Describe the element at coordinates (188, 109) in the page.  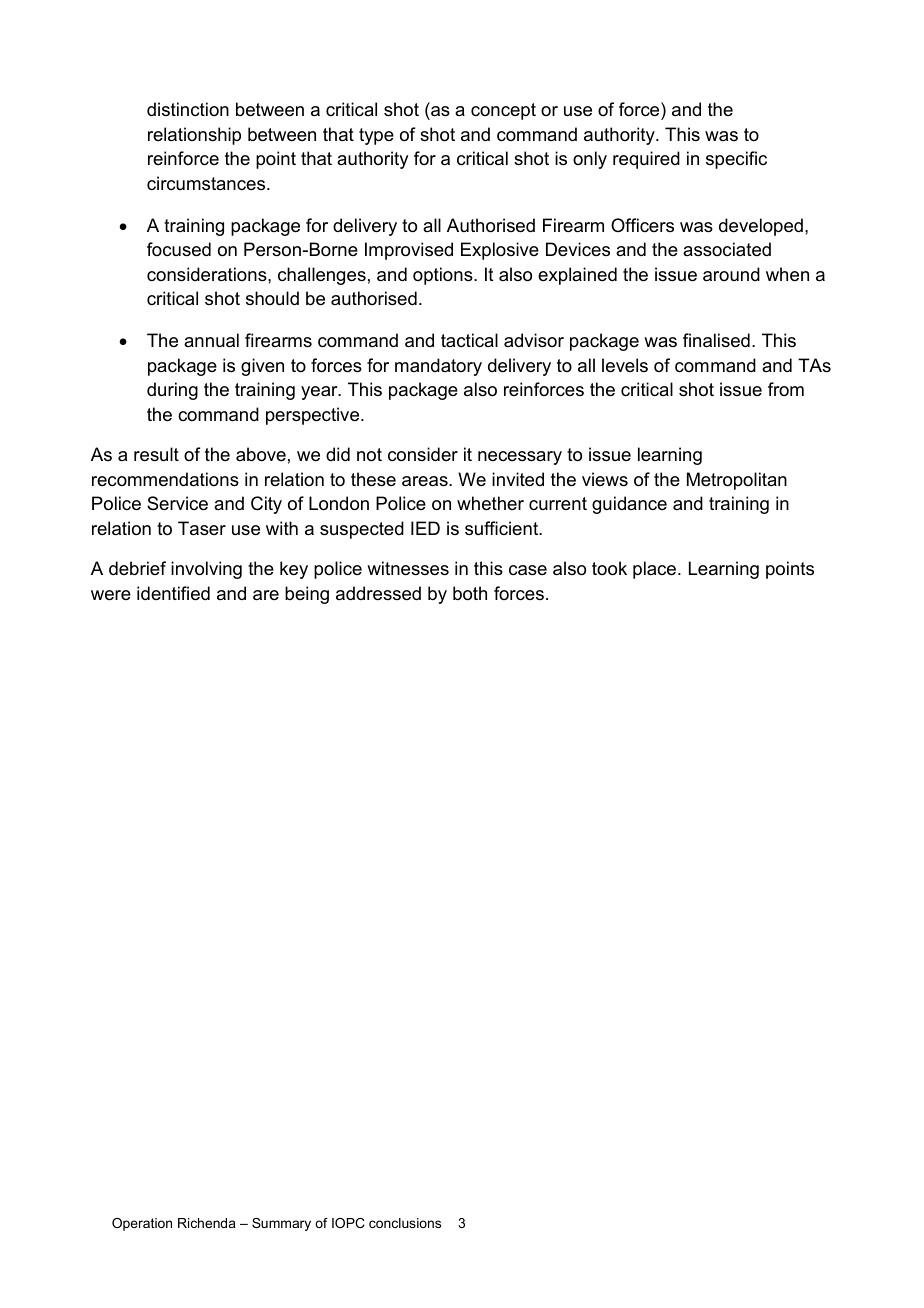
I see `distinction` at that location.
